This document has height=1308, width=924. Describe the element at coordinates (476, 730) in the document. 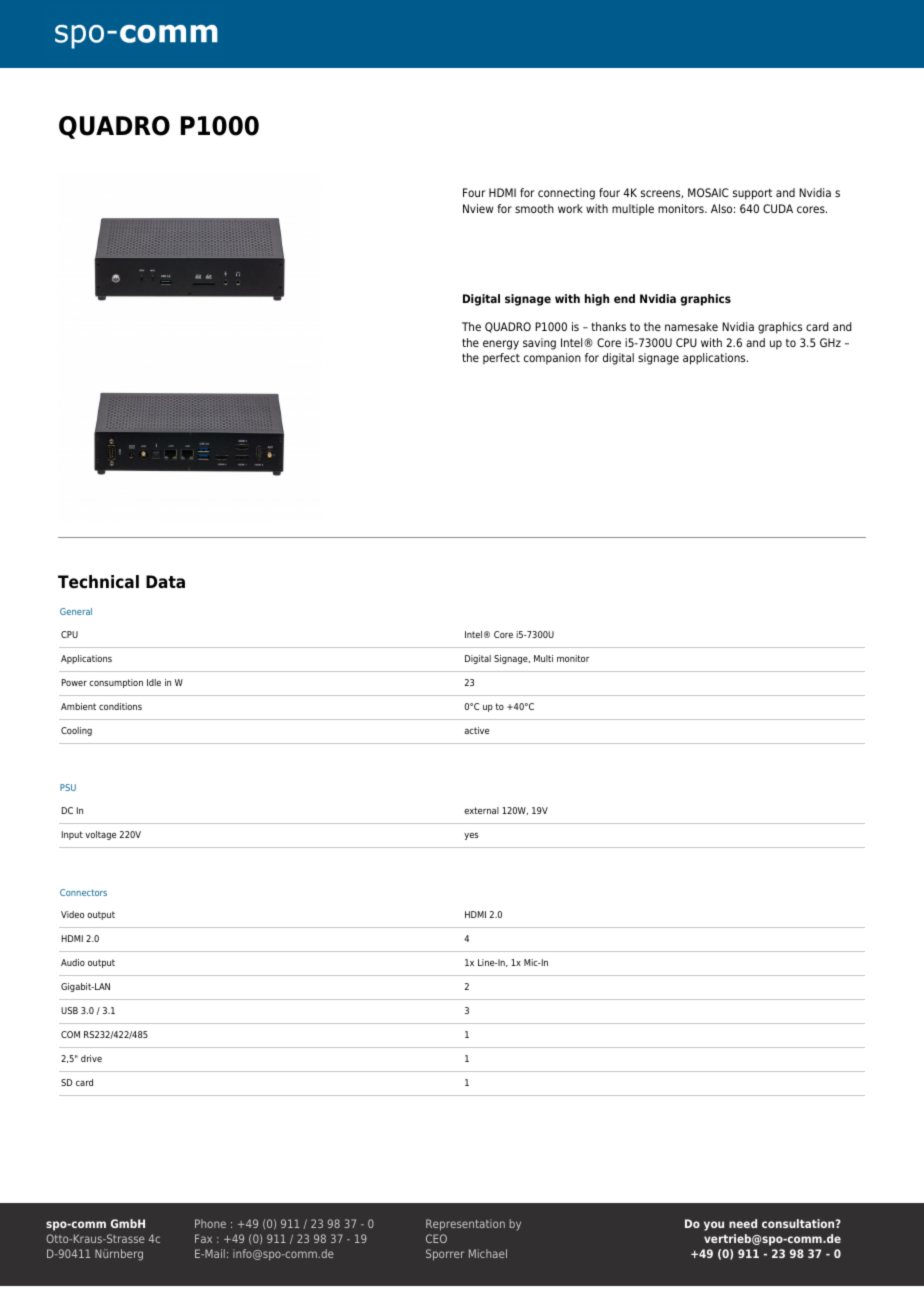

I see `active` at that location.
